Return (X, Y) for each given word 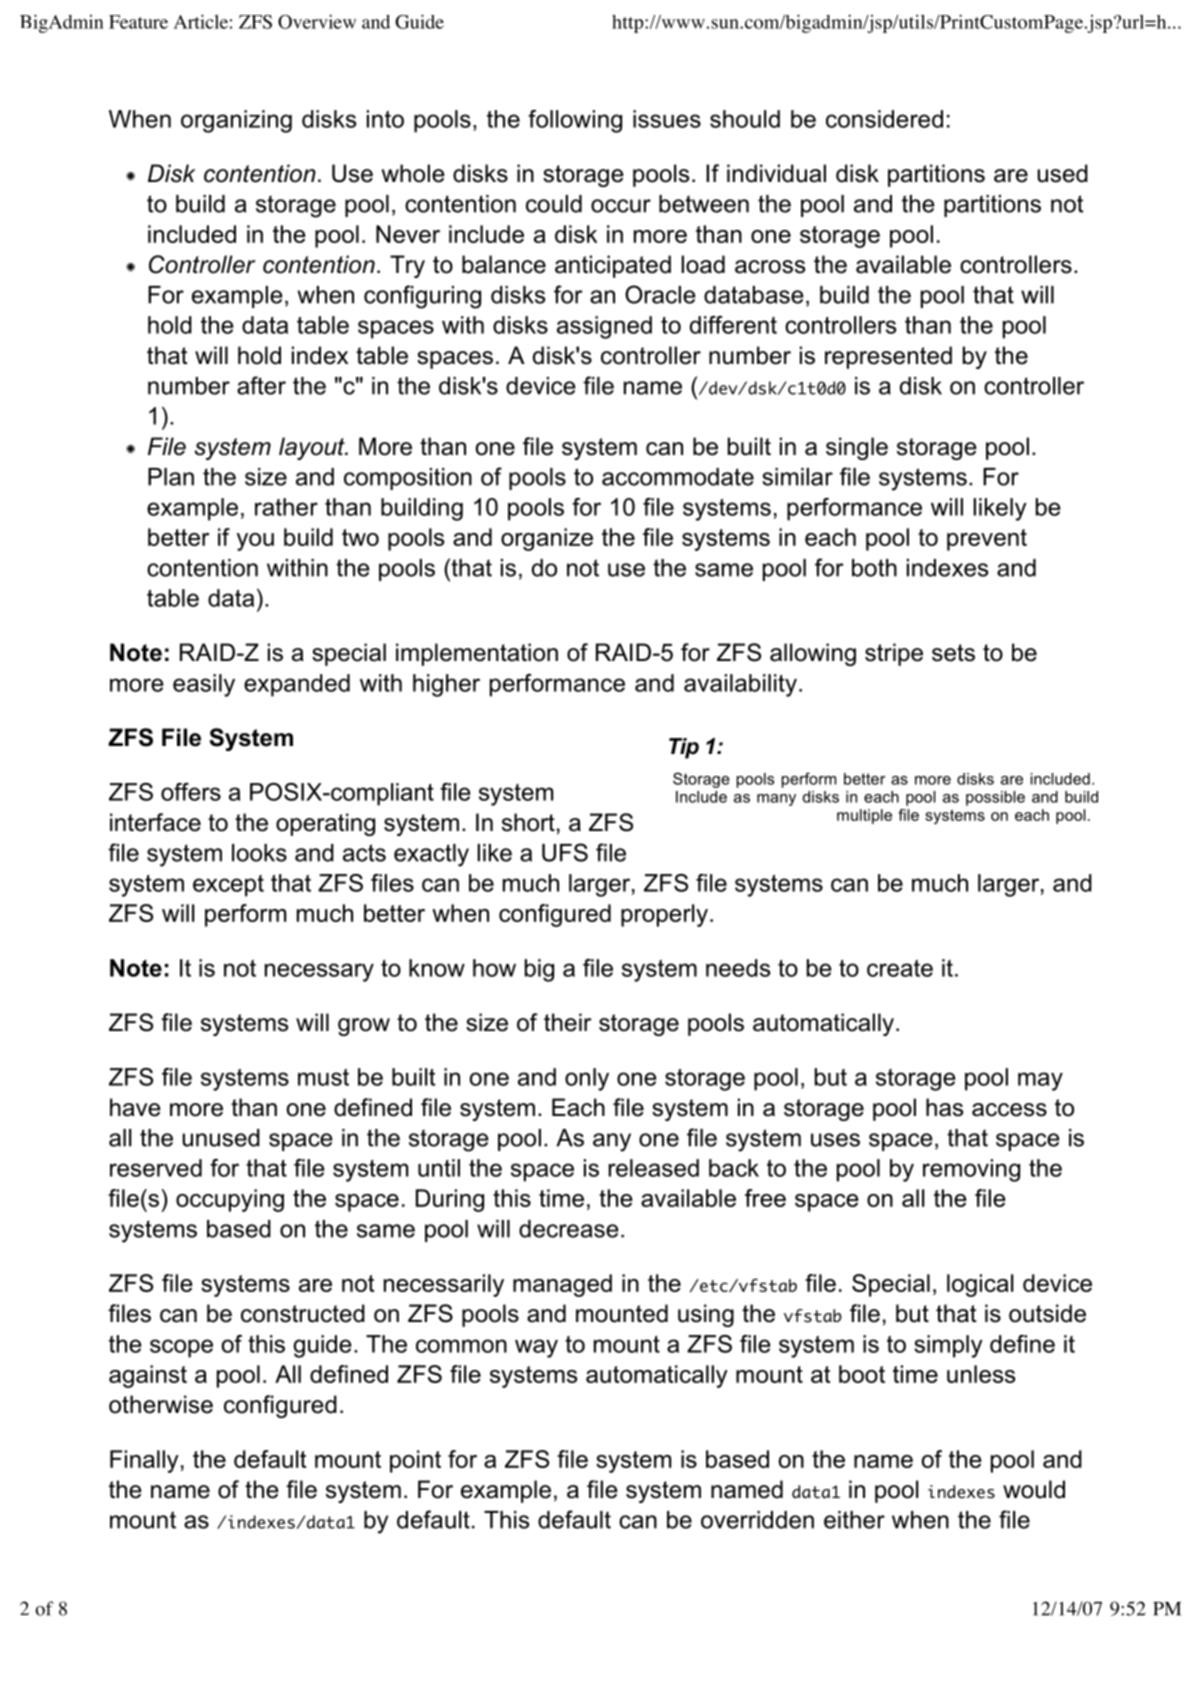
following (575, 121)
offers (191, 792)
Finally (144, 1461)
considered (884, 119)
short (528, 822)
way (536, 1348)
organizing (236, 121)
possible (995, 798)
